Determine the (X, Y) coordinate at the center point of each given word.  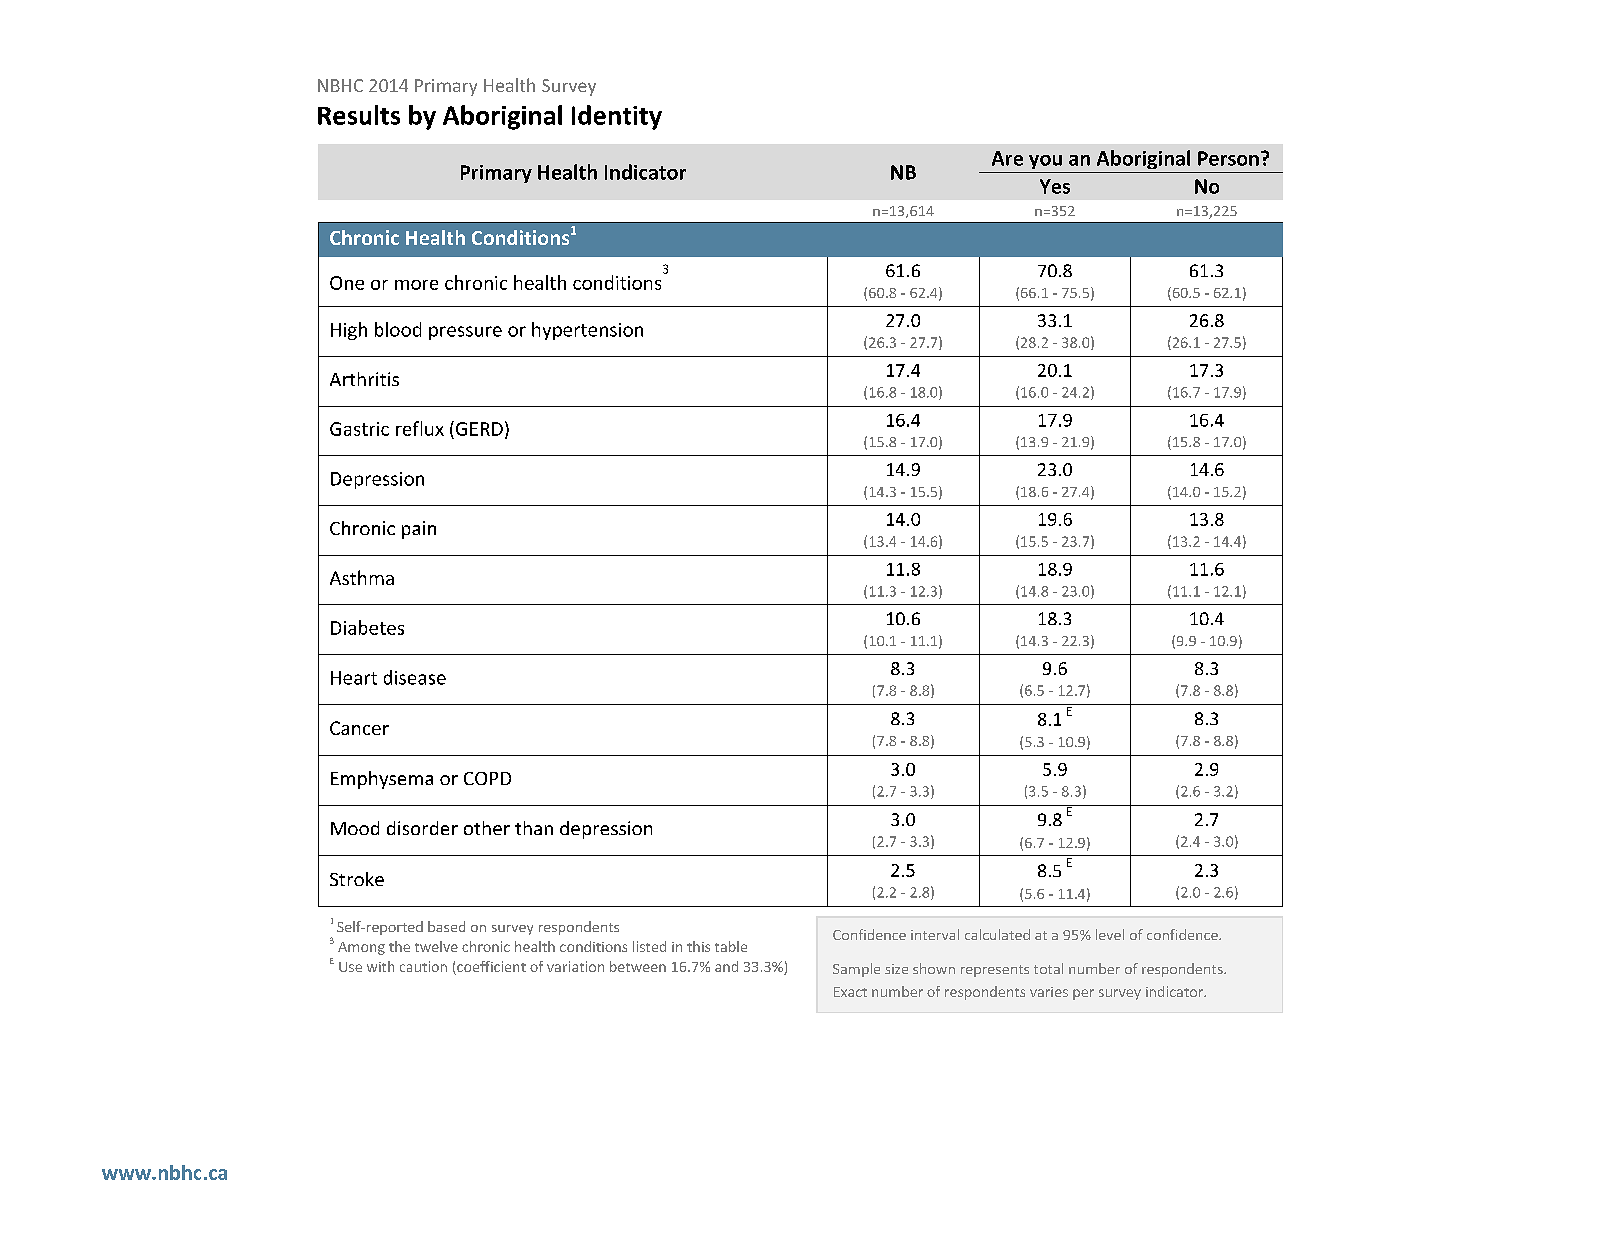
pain (419, 530)
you (1045, 162)
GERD (479, 429)
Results (359, 115)
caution (423, 966)
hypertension (587, 331)
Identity (617, 117)
